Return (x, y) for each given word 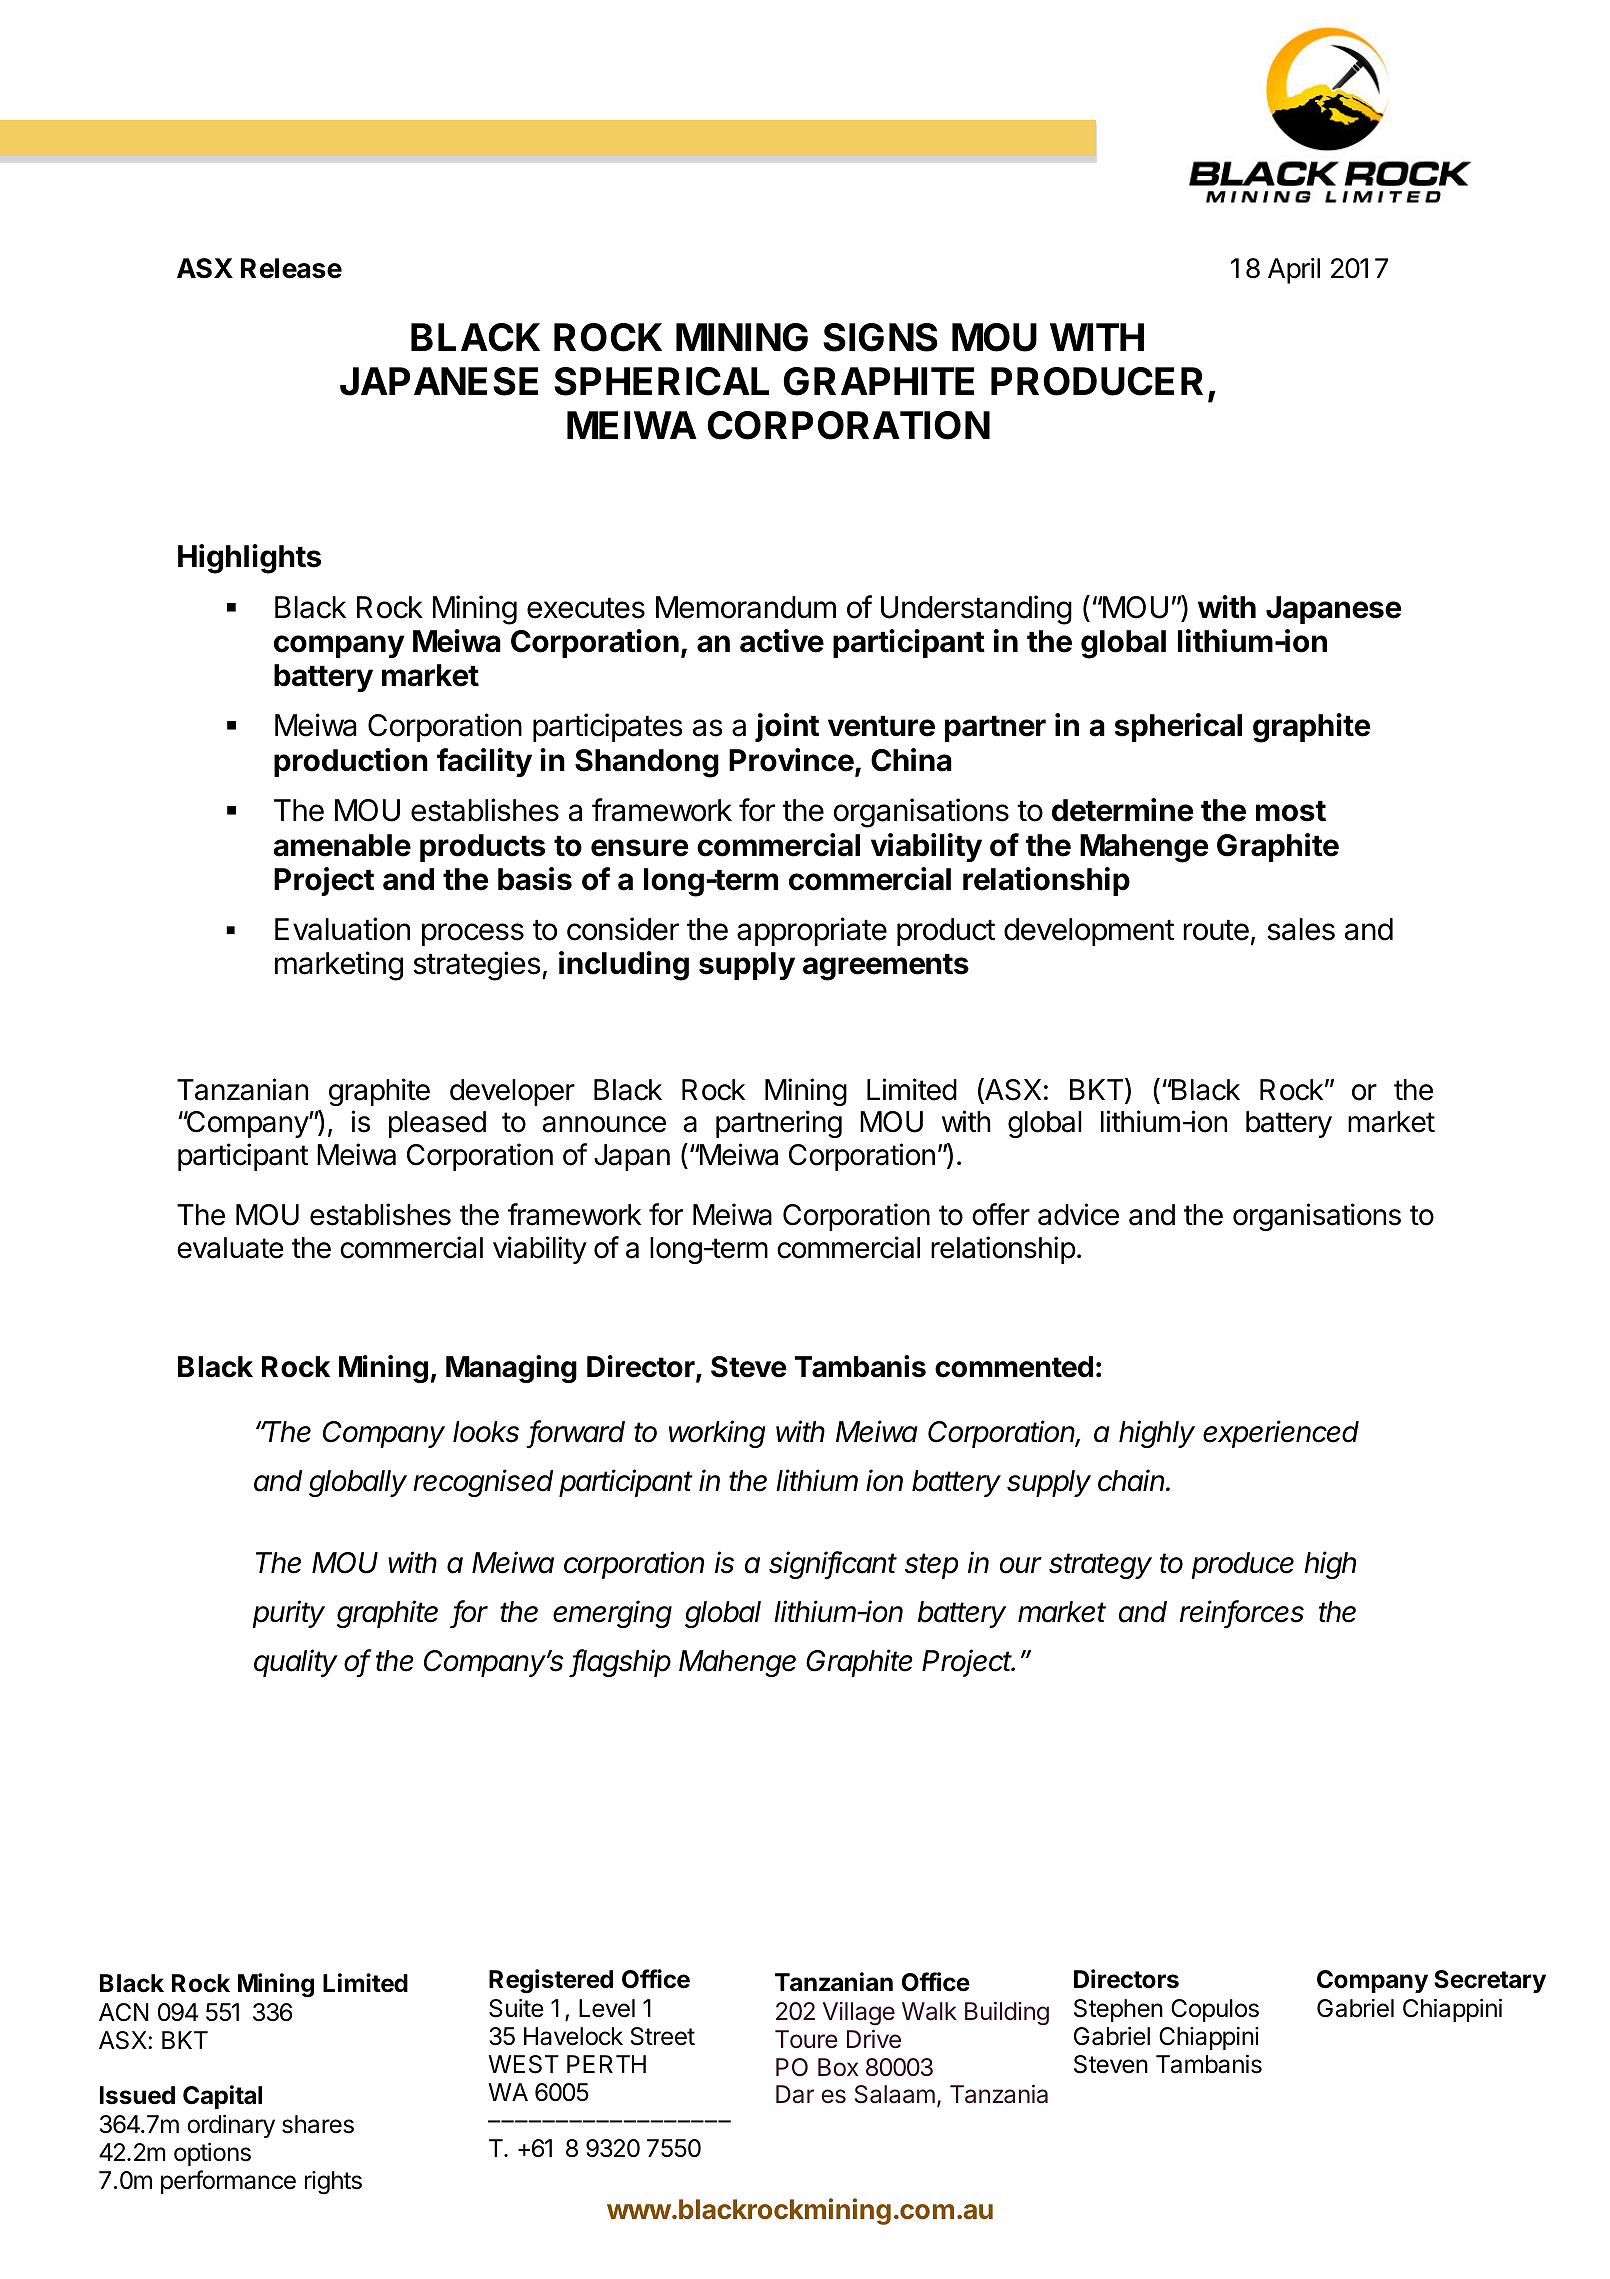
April (1294, 271)
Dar (795, 2094)
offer (1001, 1214)
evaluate (230, 1248)
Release (291, 268)
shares (318, 2124)
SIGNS (880, 337)
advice (1078, 1214)
